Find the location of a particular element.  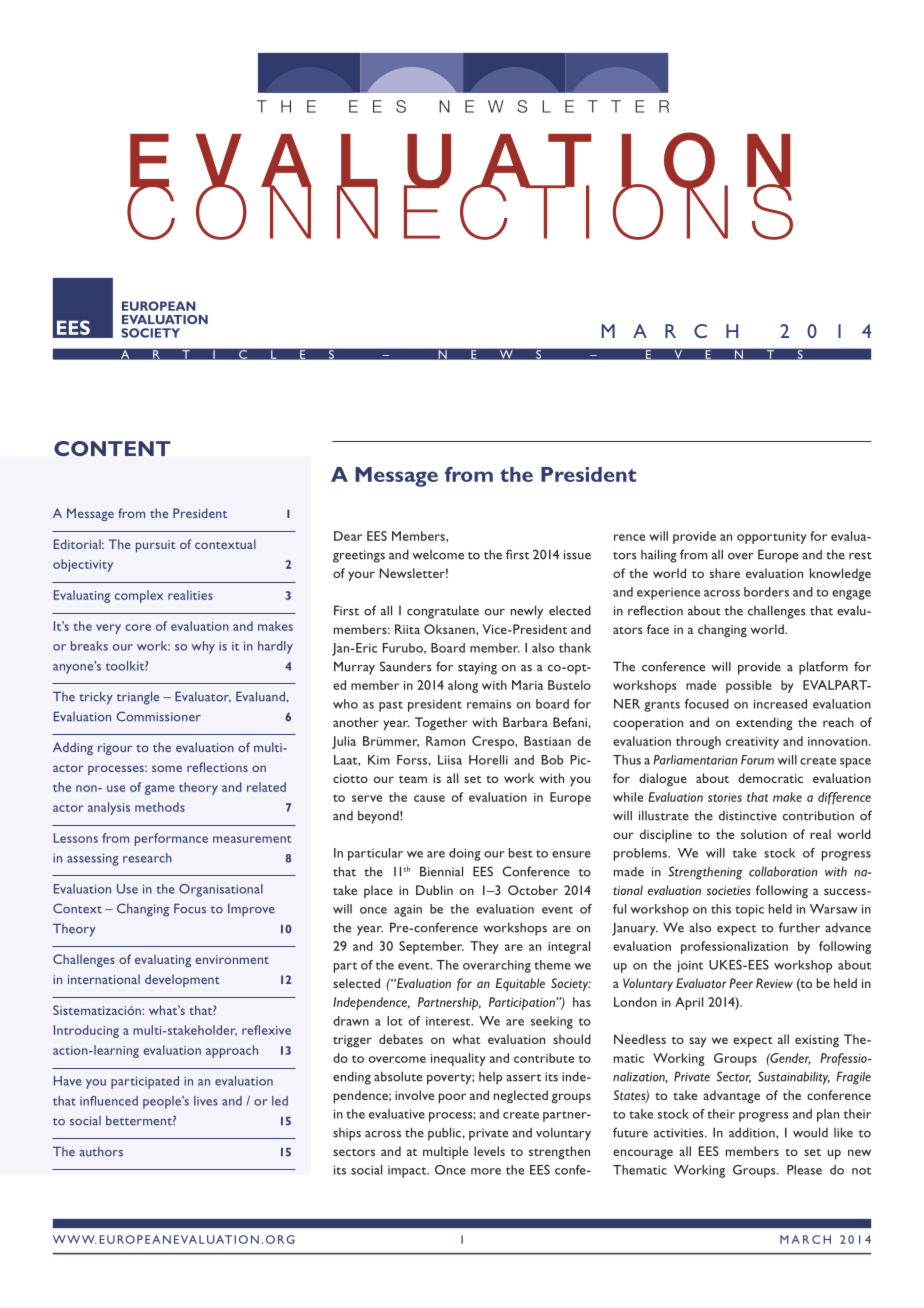

platform is located at coordinates (823, 668).
